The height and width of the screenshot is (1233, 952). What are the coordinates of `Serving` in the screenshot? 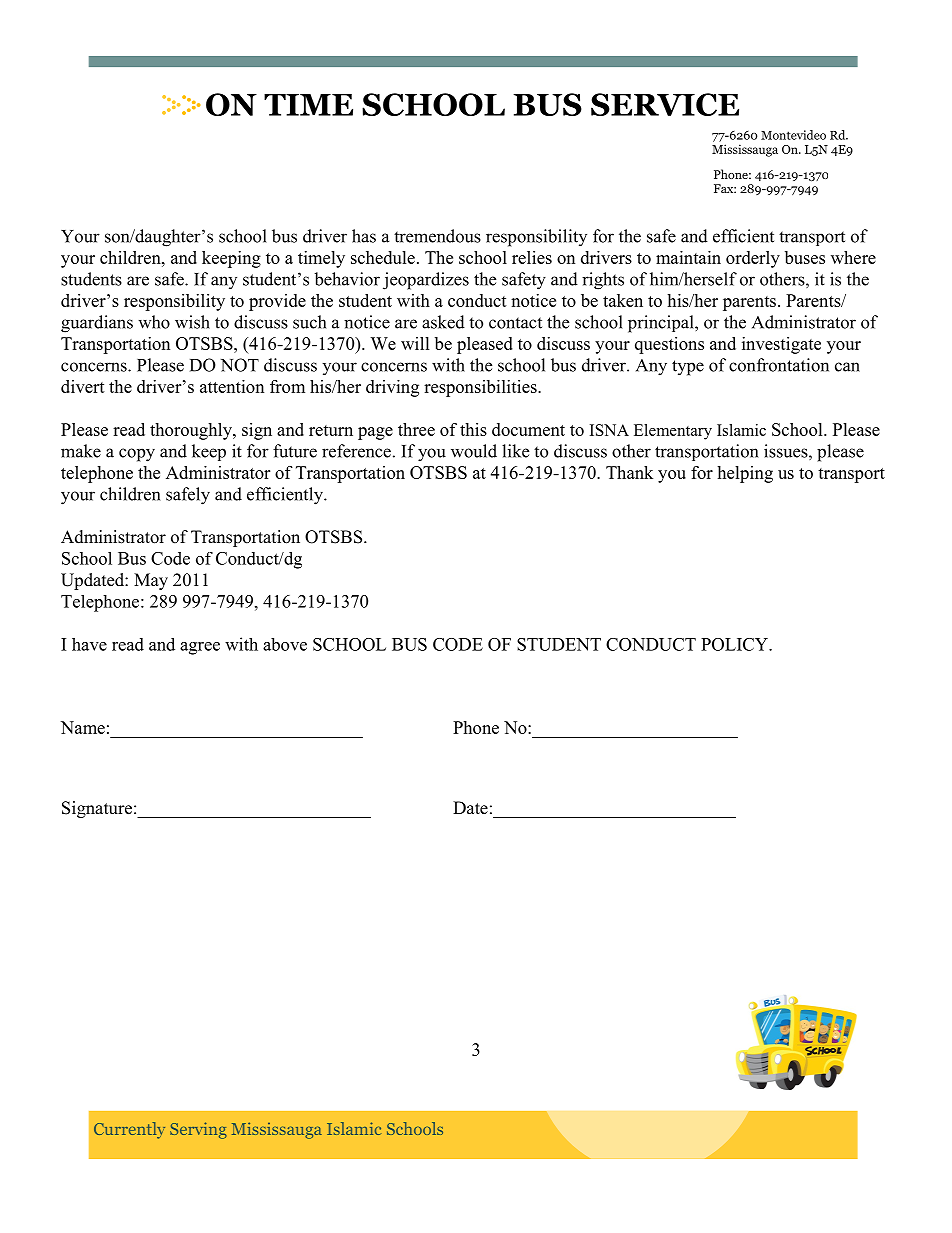 It's located at (198, 1130).
